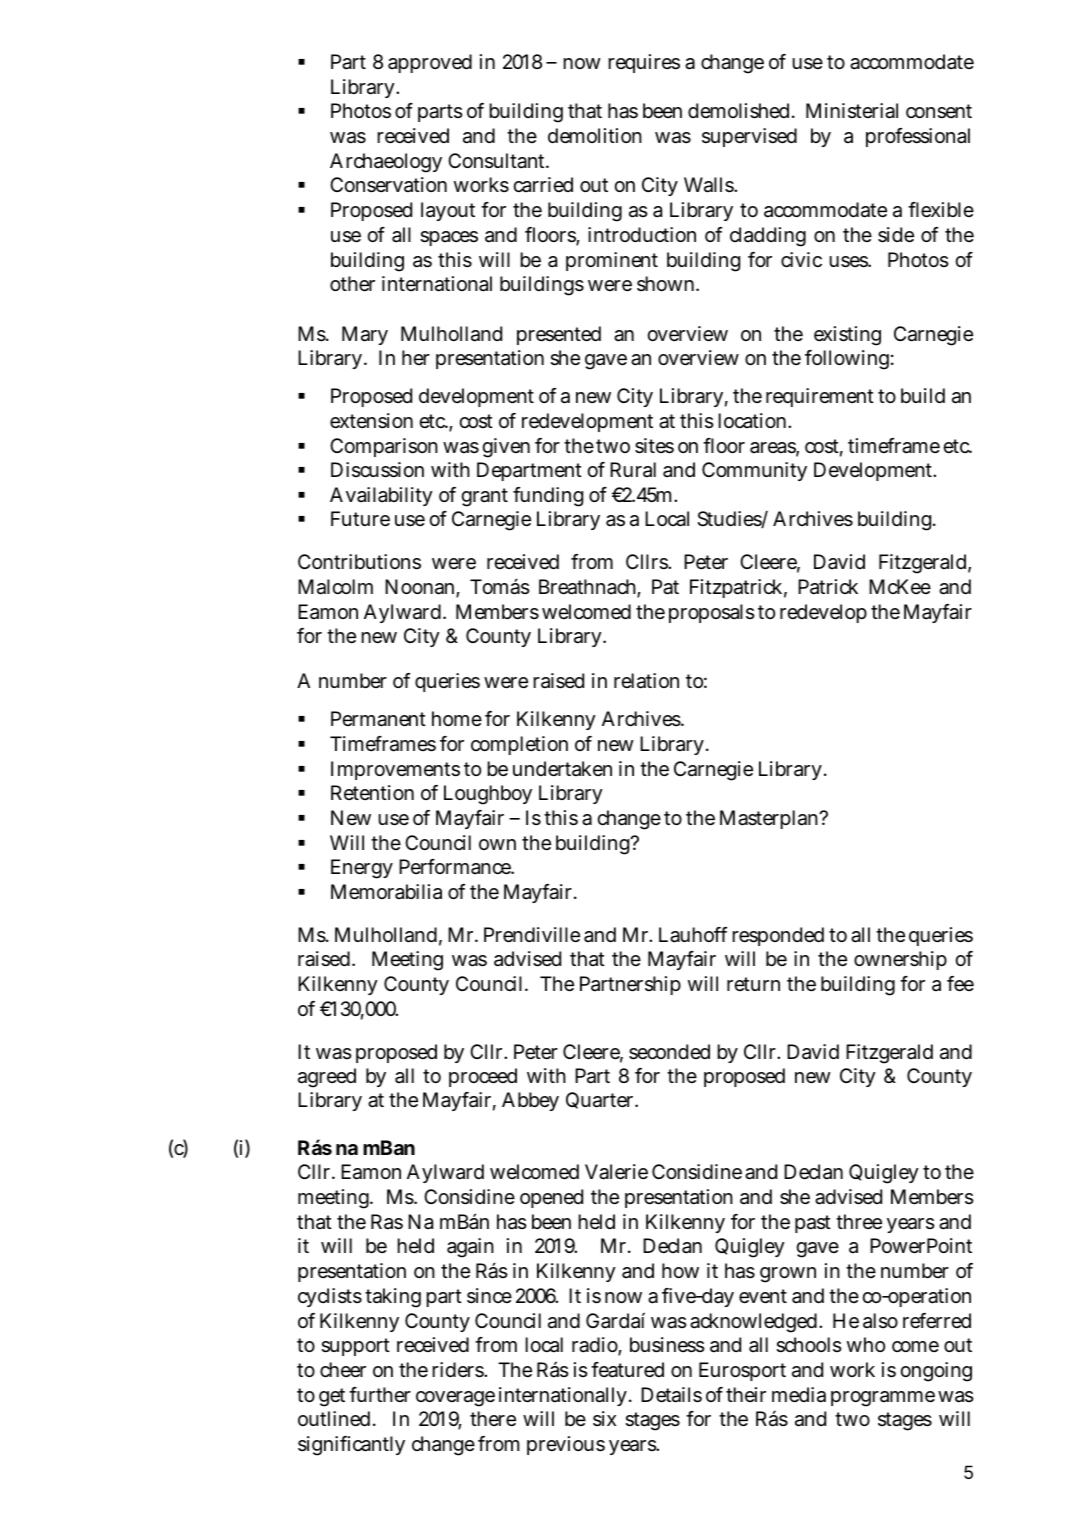 Image resolution: width=1074 pixels, height=1520 pixels. I want to click on Quarter, so click(599, 1100).
